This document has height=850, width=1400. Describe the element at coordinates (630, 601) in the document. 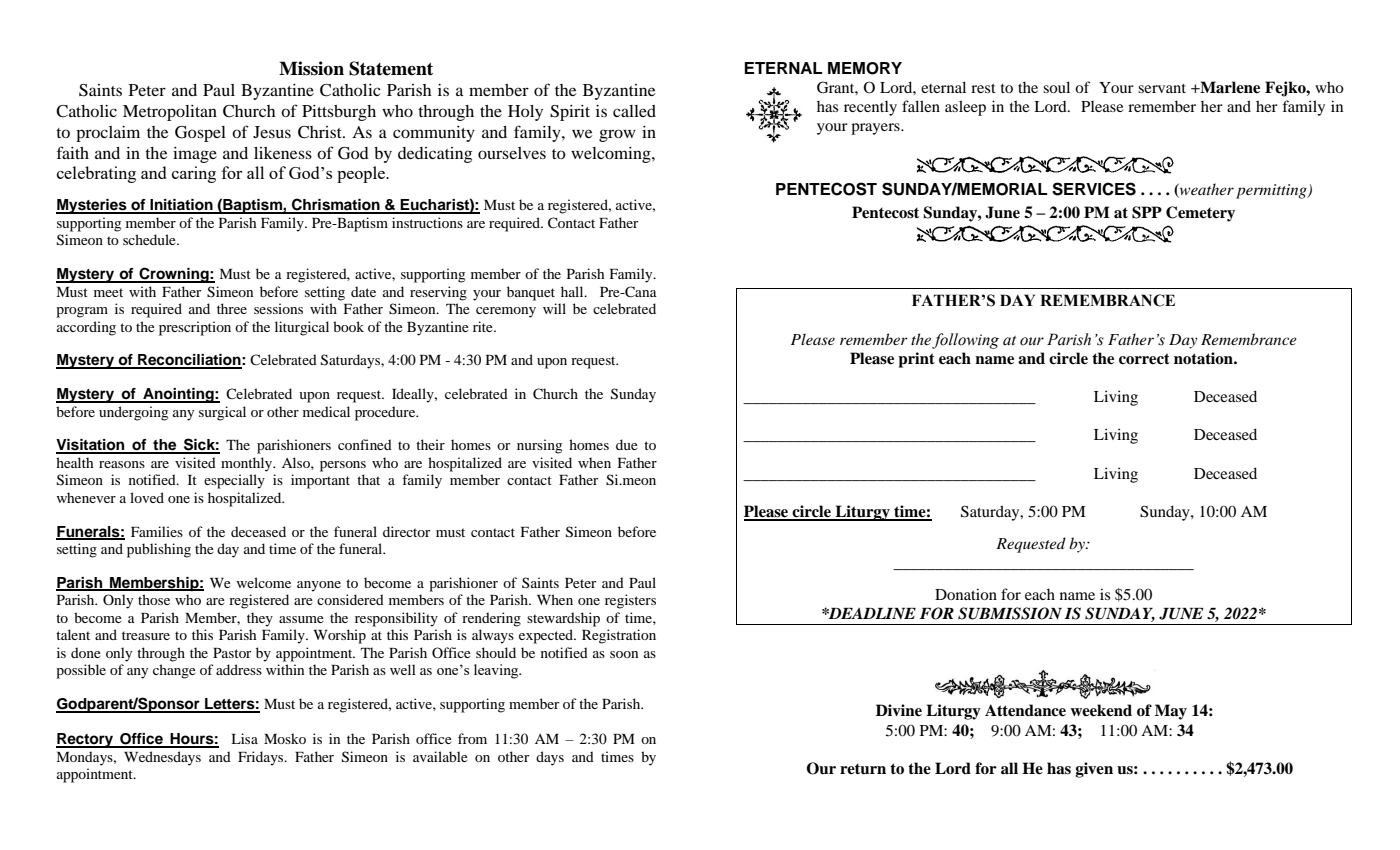

I see `registers` at that location.
